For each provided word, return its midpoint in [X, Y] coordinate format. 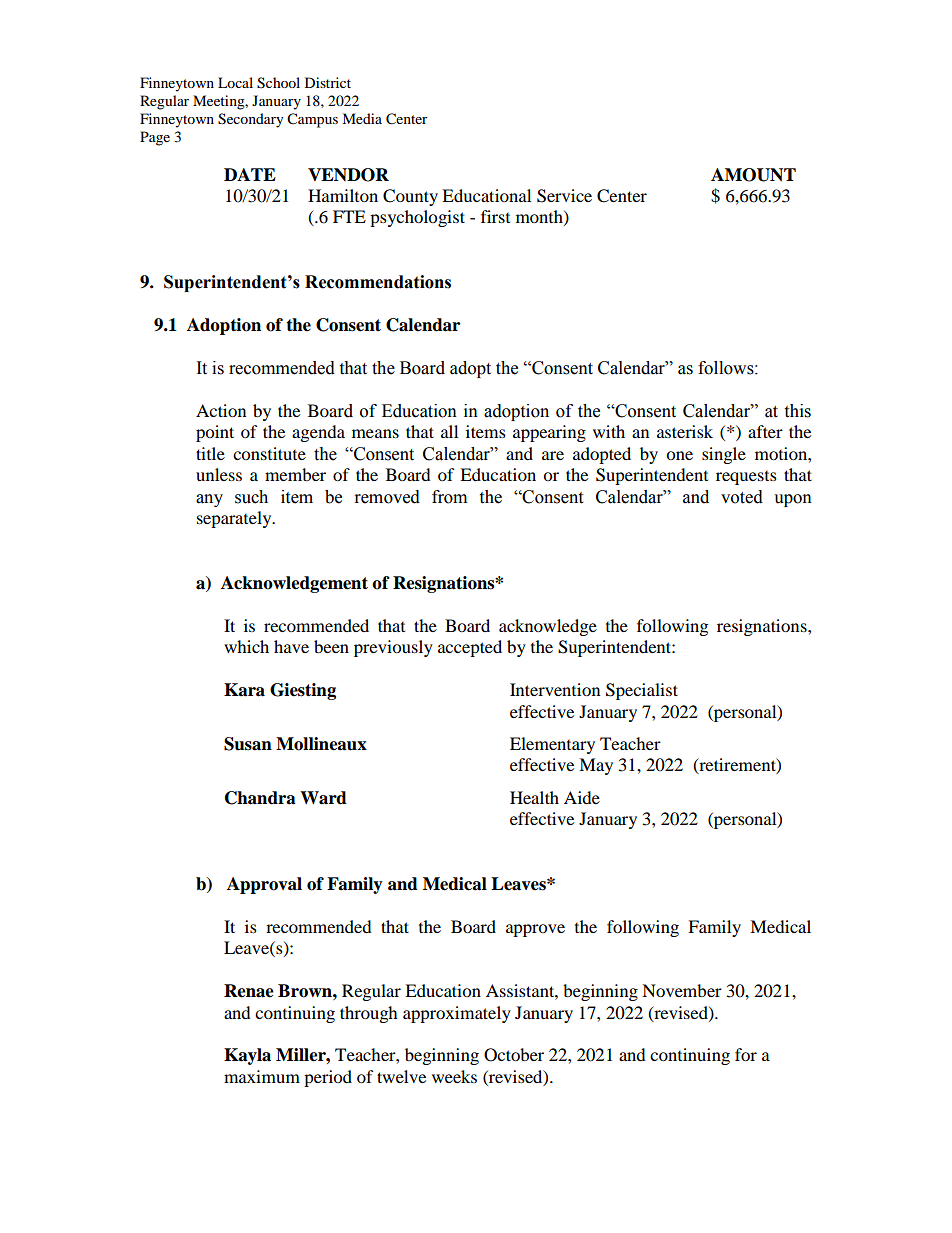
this [797, 411]
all [449, 431]
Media [362, 118]
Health [534, 797]
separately [235, 519]
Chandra [260, 798]
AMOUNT [753, 175]
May [596, 766]
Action [221, 410]
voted [742, 497]
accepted [470, 648]
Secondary [251, 120]
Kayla [247, 1056]
